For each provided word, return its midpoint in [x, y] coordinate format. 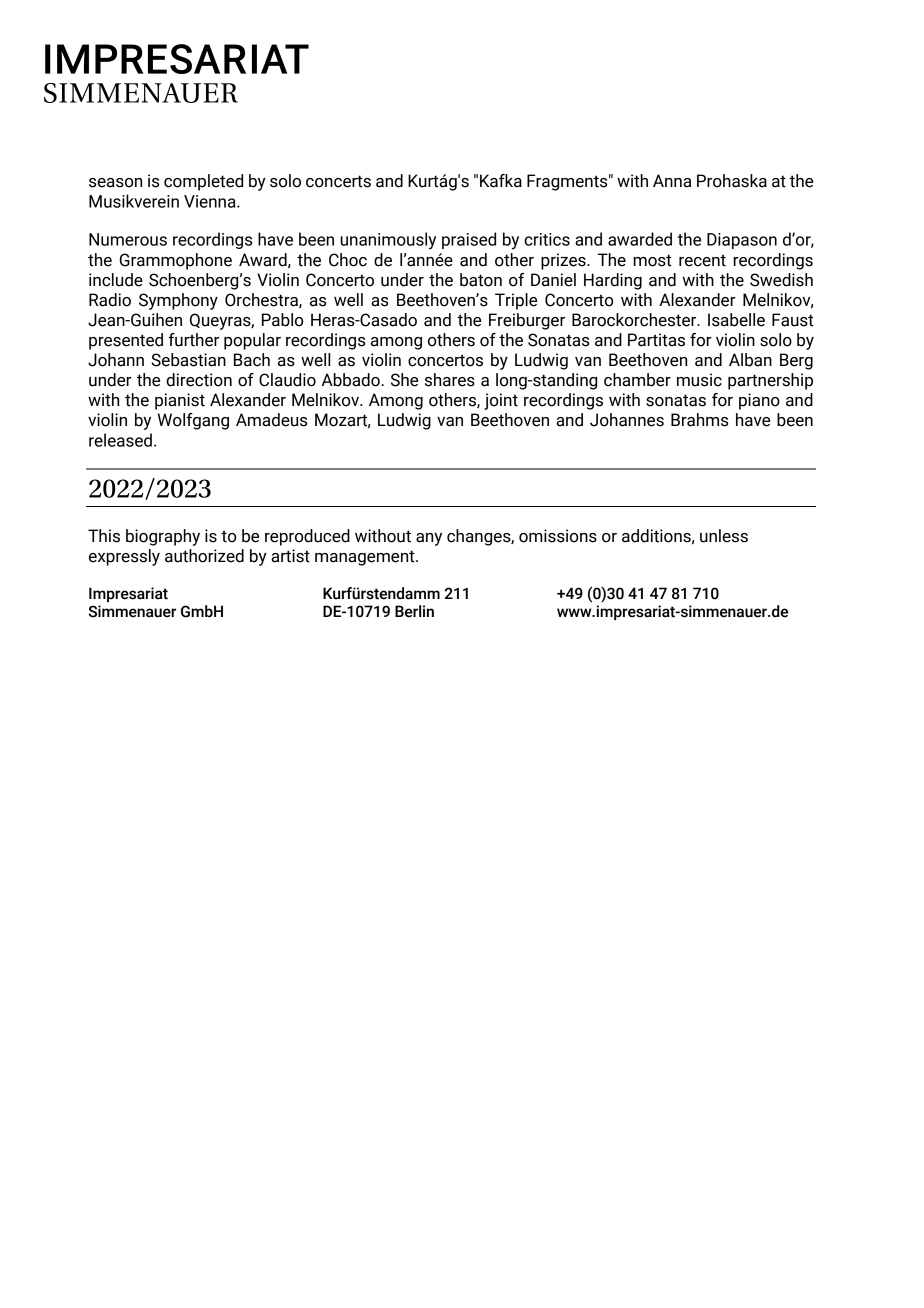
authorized [204, 556]
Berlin [414, 611]
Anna [672, 181]
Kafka [501, 181]
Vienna [211, 201]
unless [724, 536]
